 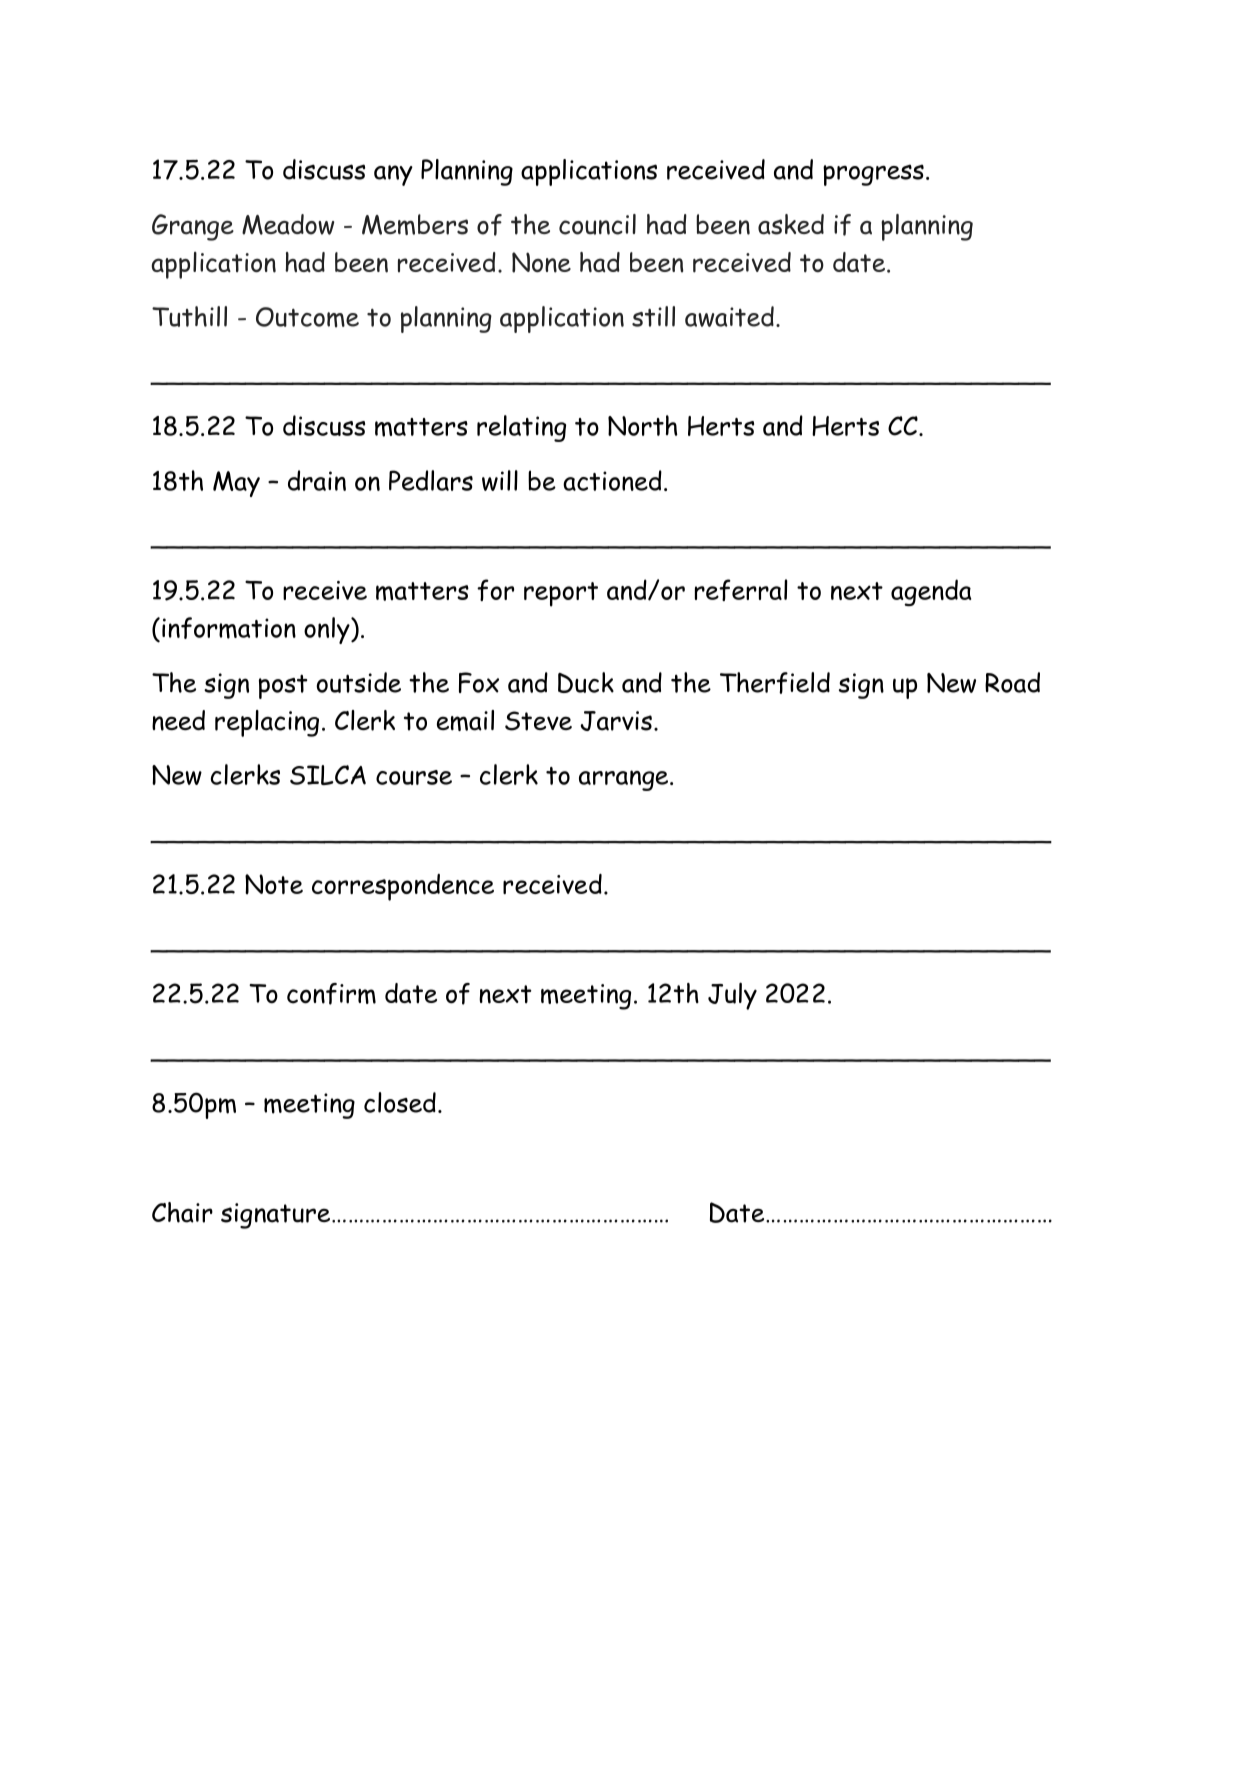 What do you see at coordinates (931, 592) in the screenshot?
I see `agenda` at bounding box center [931, 592].
